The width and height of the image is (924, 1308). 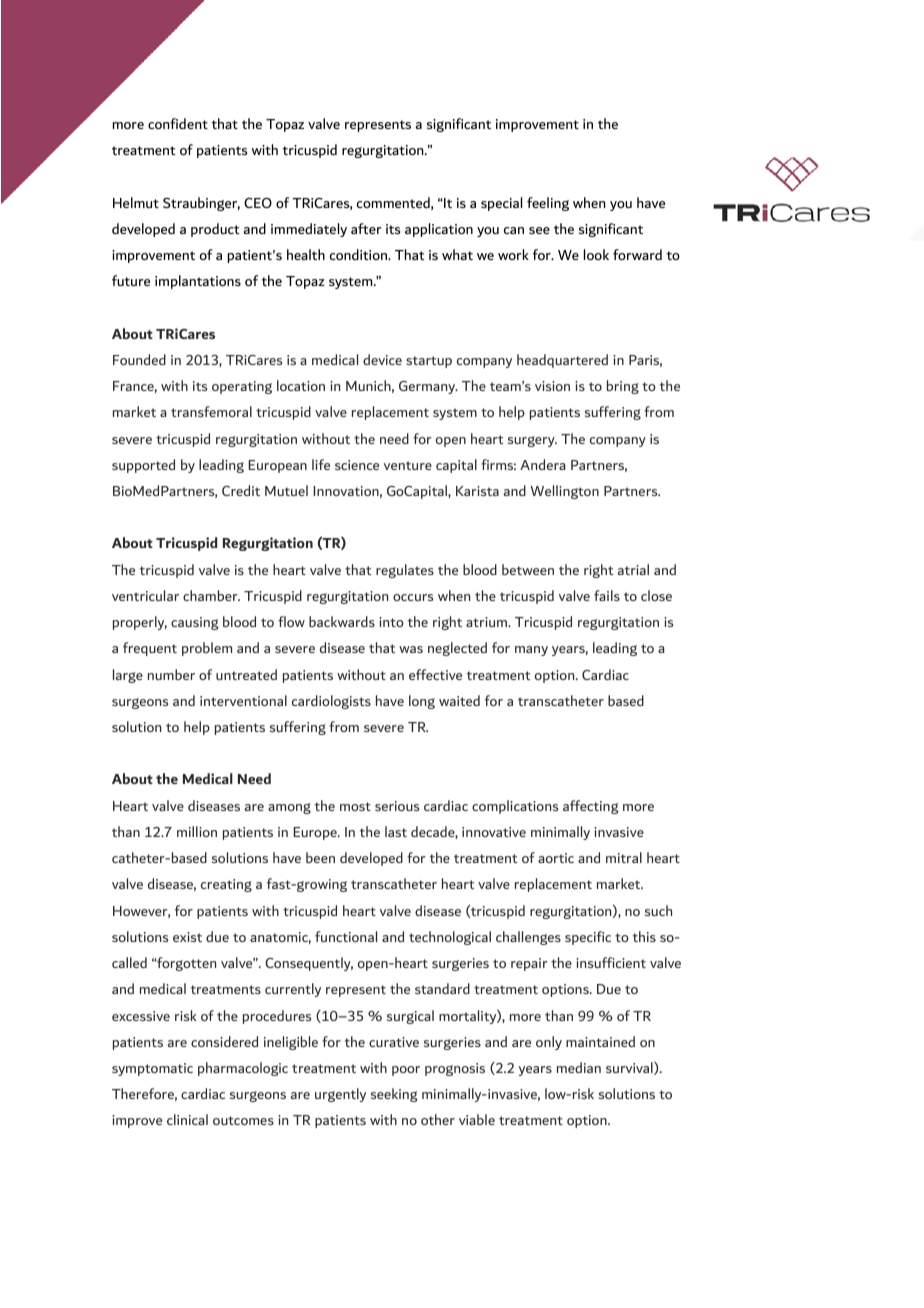 What do you see at coordinates (607, 595) in the image?
I see `fails` at bounding box center [607, 595].
